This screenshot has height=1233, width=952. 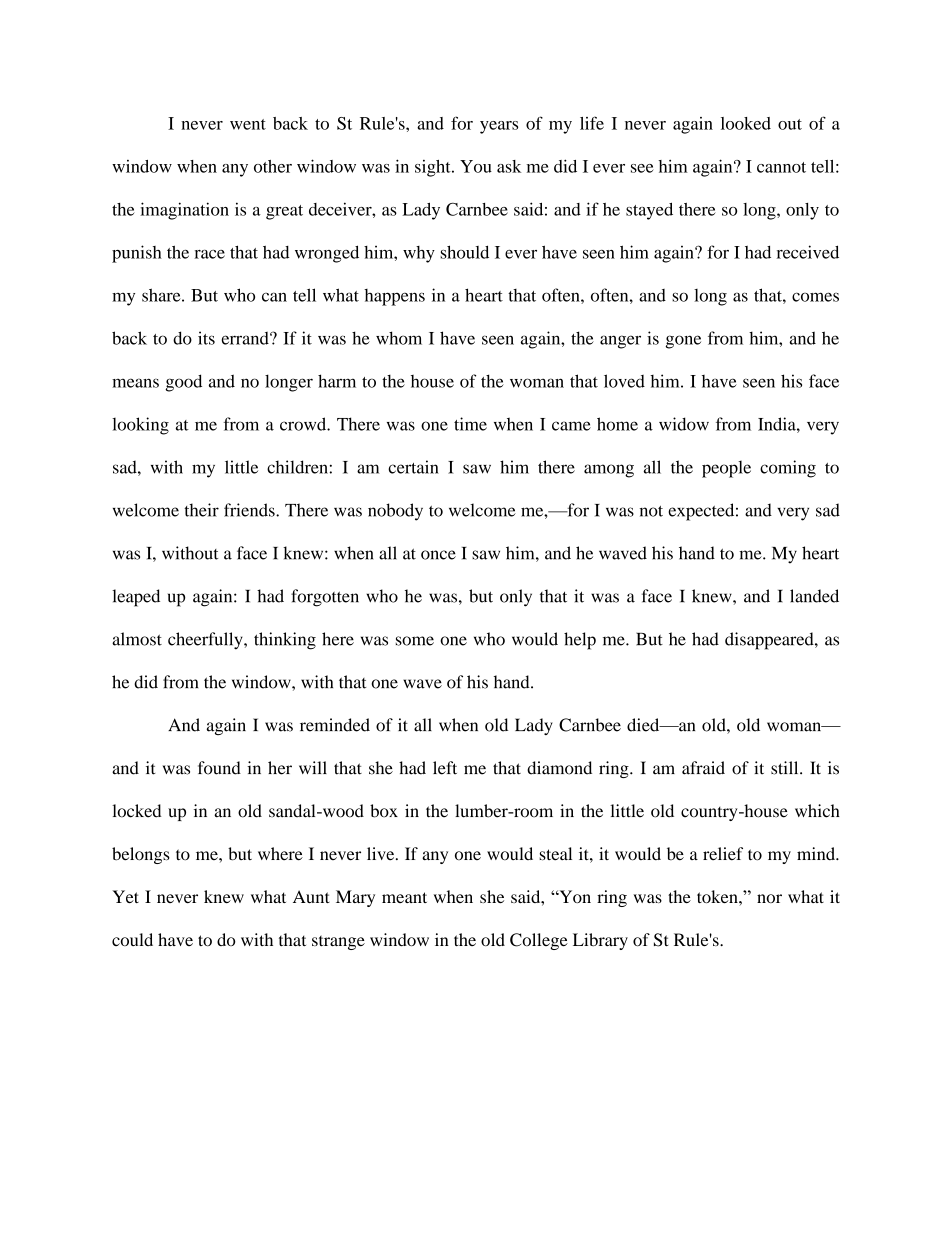 What do you see at coordinates (476, 166) in the screenshot?
I see `You` at bounding box center [476, 166].
